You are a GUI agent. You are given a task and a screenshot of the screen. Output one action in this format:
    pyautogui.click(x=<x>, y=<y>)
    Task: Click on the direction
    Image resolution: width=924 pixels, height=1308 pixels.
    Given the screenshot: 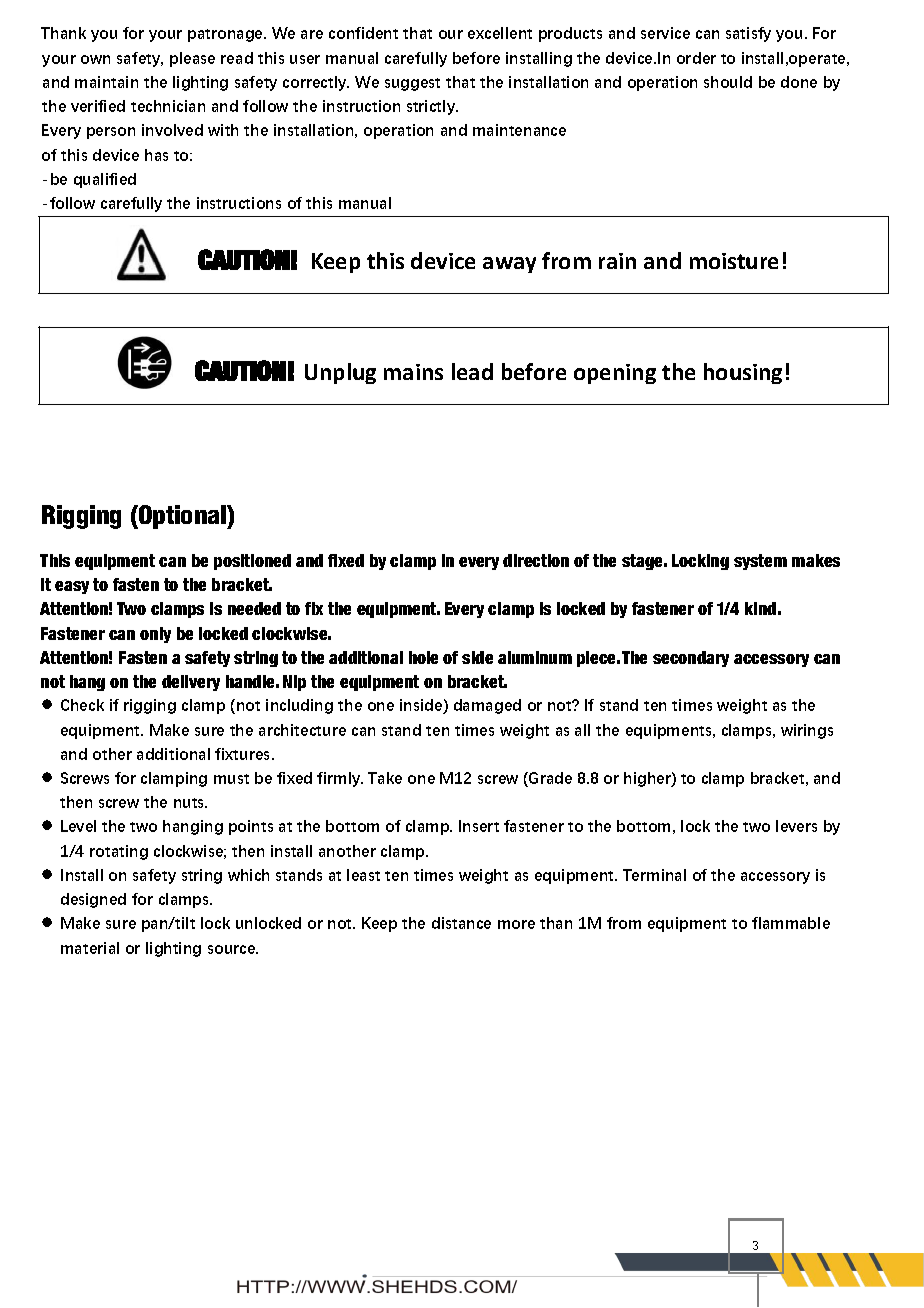 What is the action you would take?
    pyautogui.click(x=536, y=560)
